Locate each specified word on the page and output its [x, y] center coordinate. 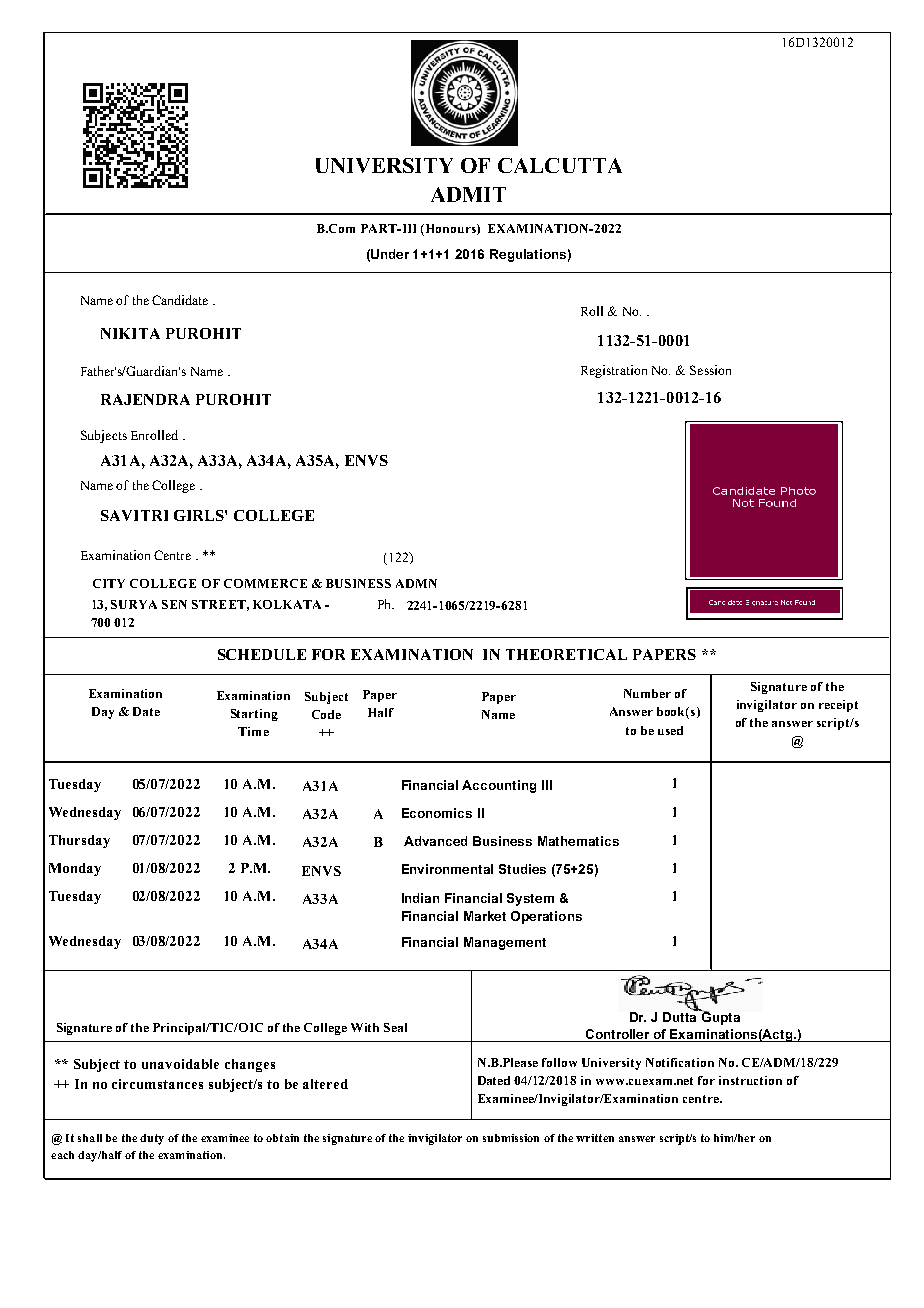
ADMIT [468, 194]
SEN [174, 604]
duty [152, 1139]
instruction [750, 1080]
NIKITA [130, 333]
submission [511, 1138]
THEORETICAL [566, 654]
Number [647, 693]
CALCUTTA [560, 165]
